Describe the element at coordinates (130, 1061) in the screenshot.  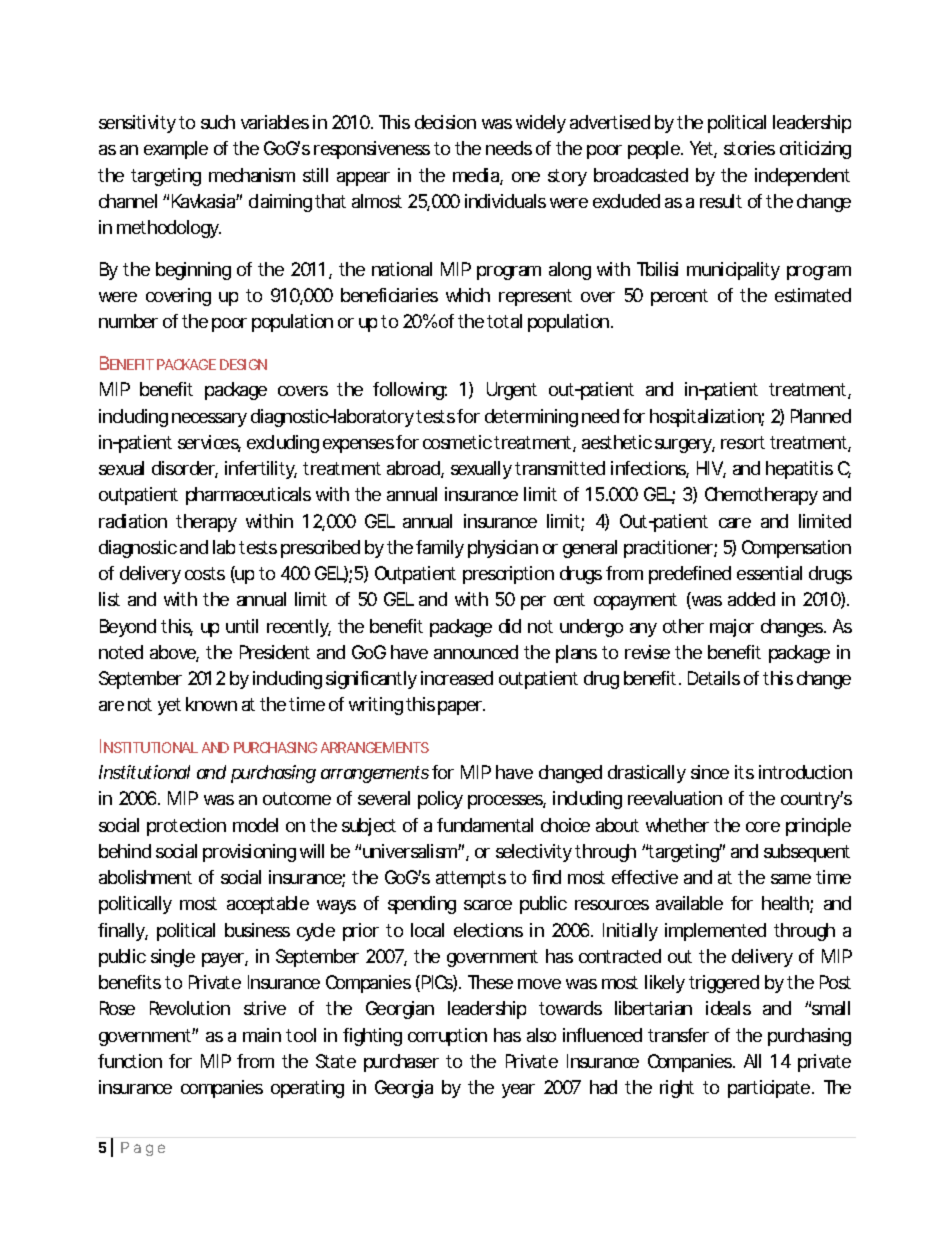
I see `function` at that location.
